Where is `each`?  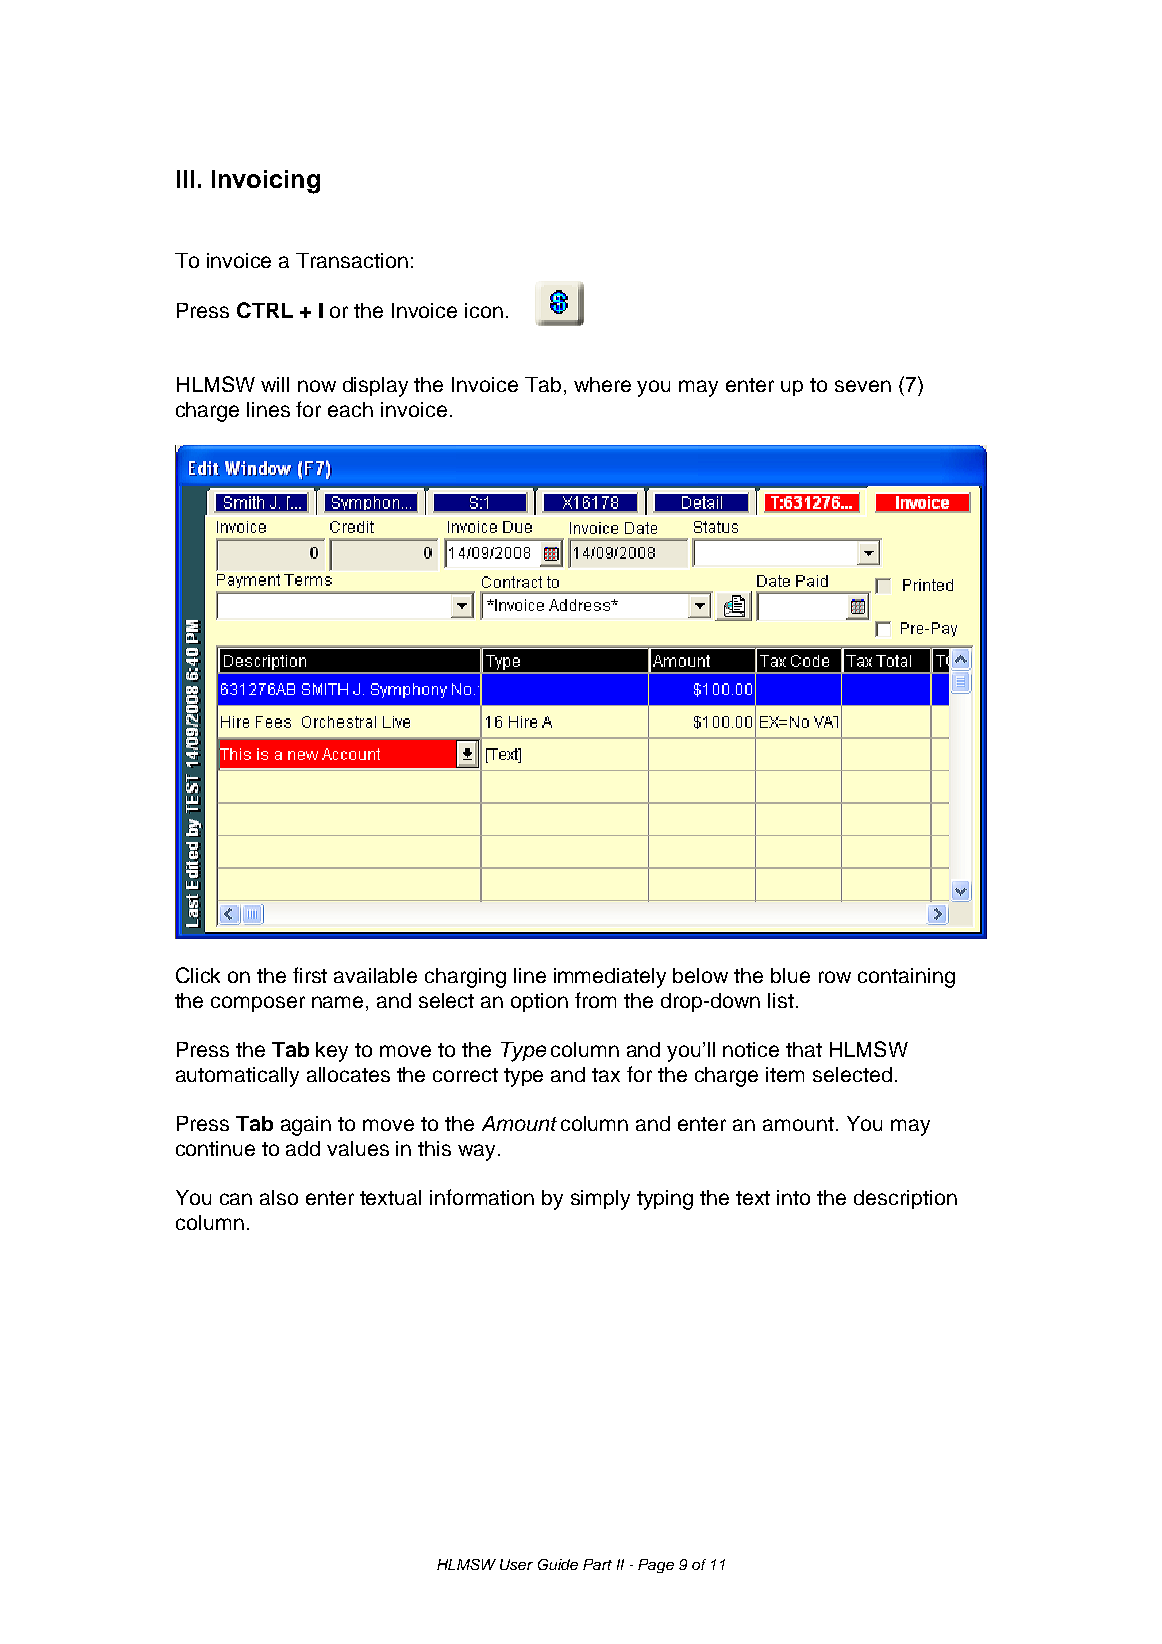
each is located at coordinates (350, 409).
